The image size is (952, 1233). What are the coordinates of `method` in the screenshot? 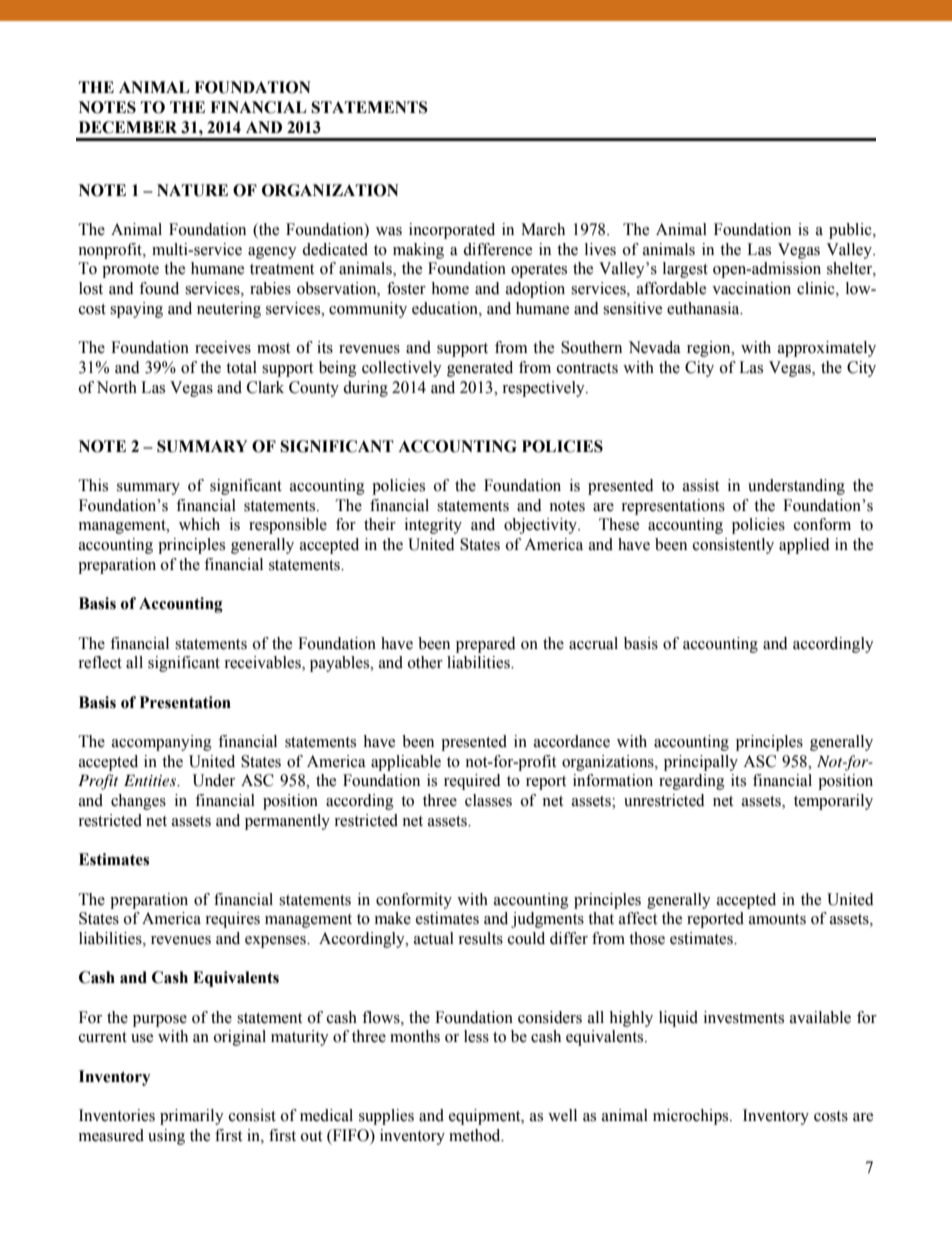 It's located at (476, 1135).
